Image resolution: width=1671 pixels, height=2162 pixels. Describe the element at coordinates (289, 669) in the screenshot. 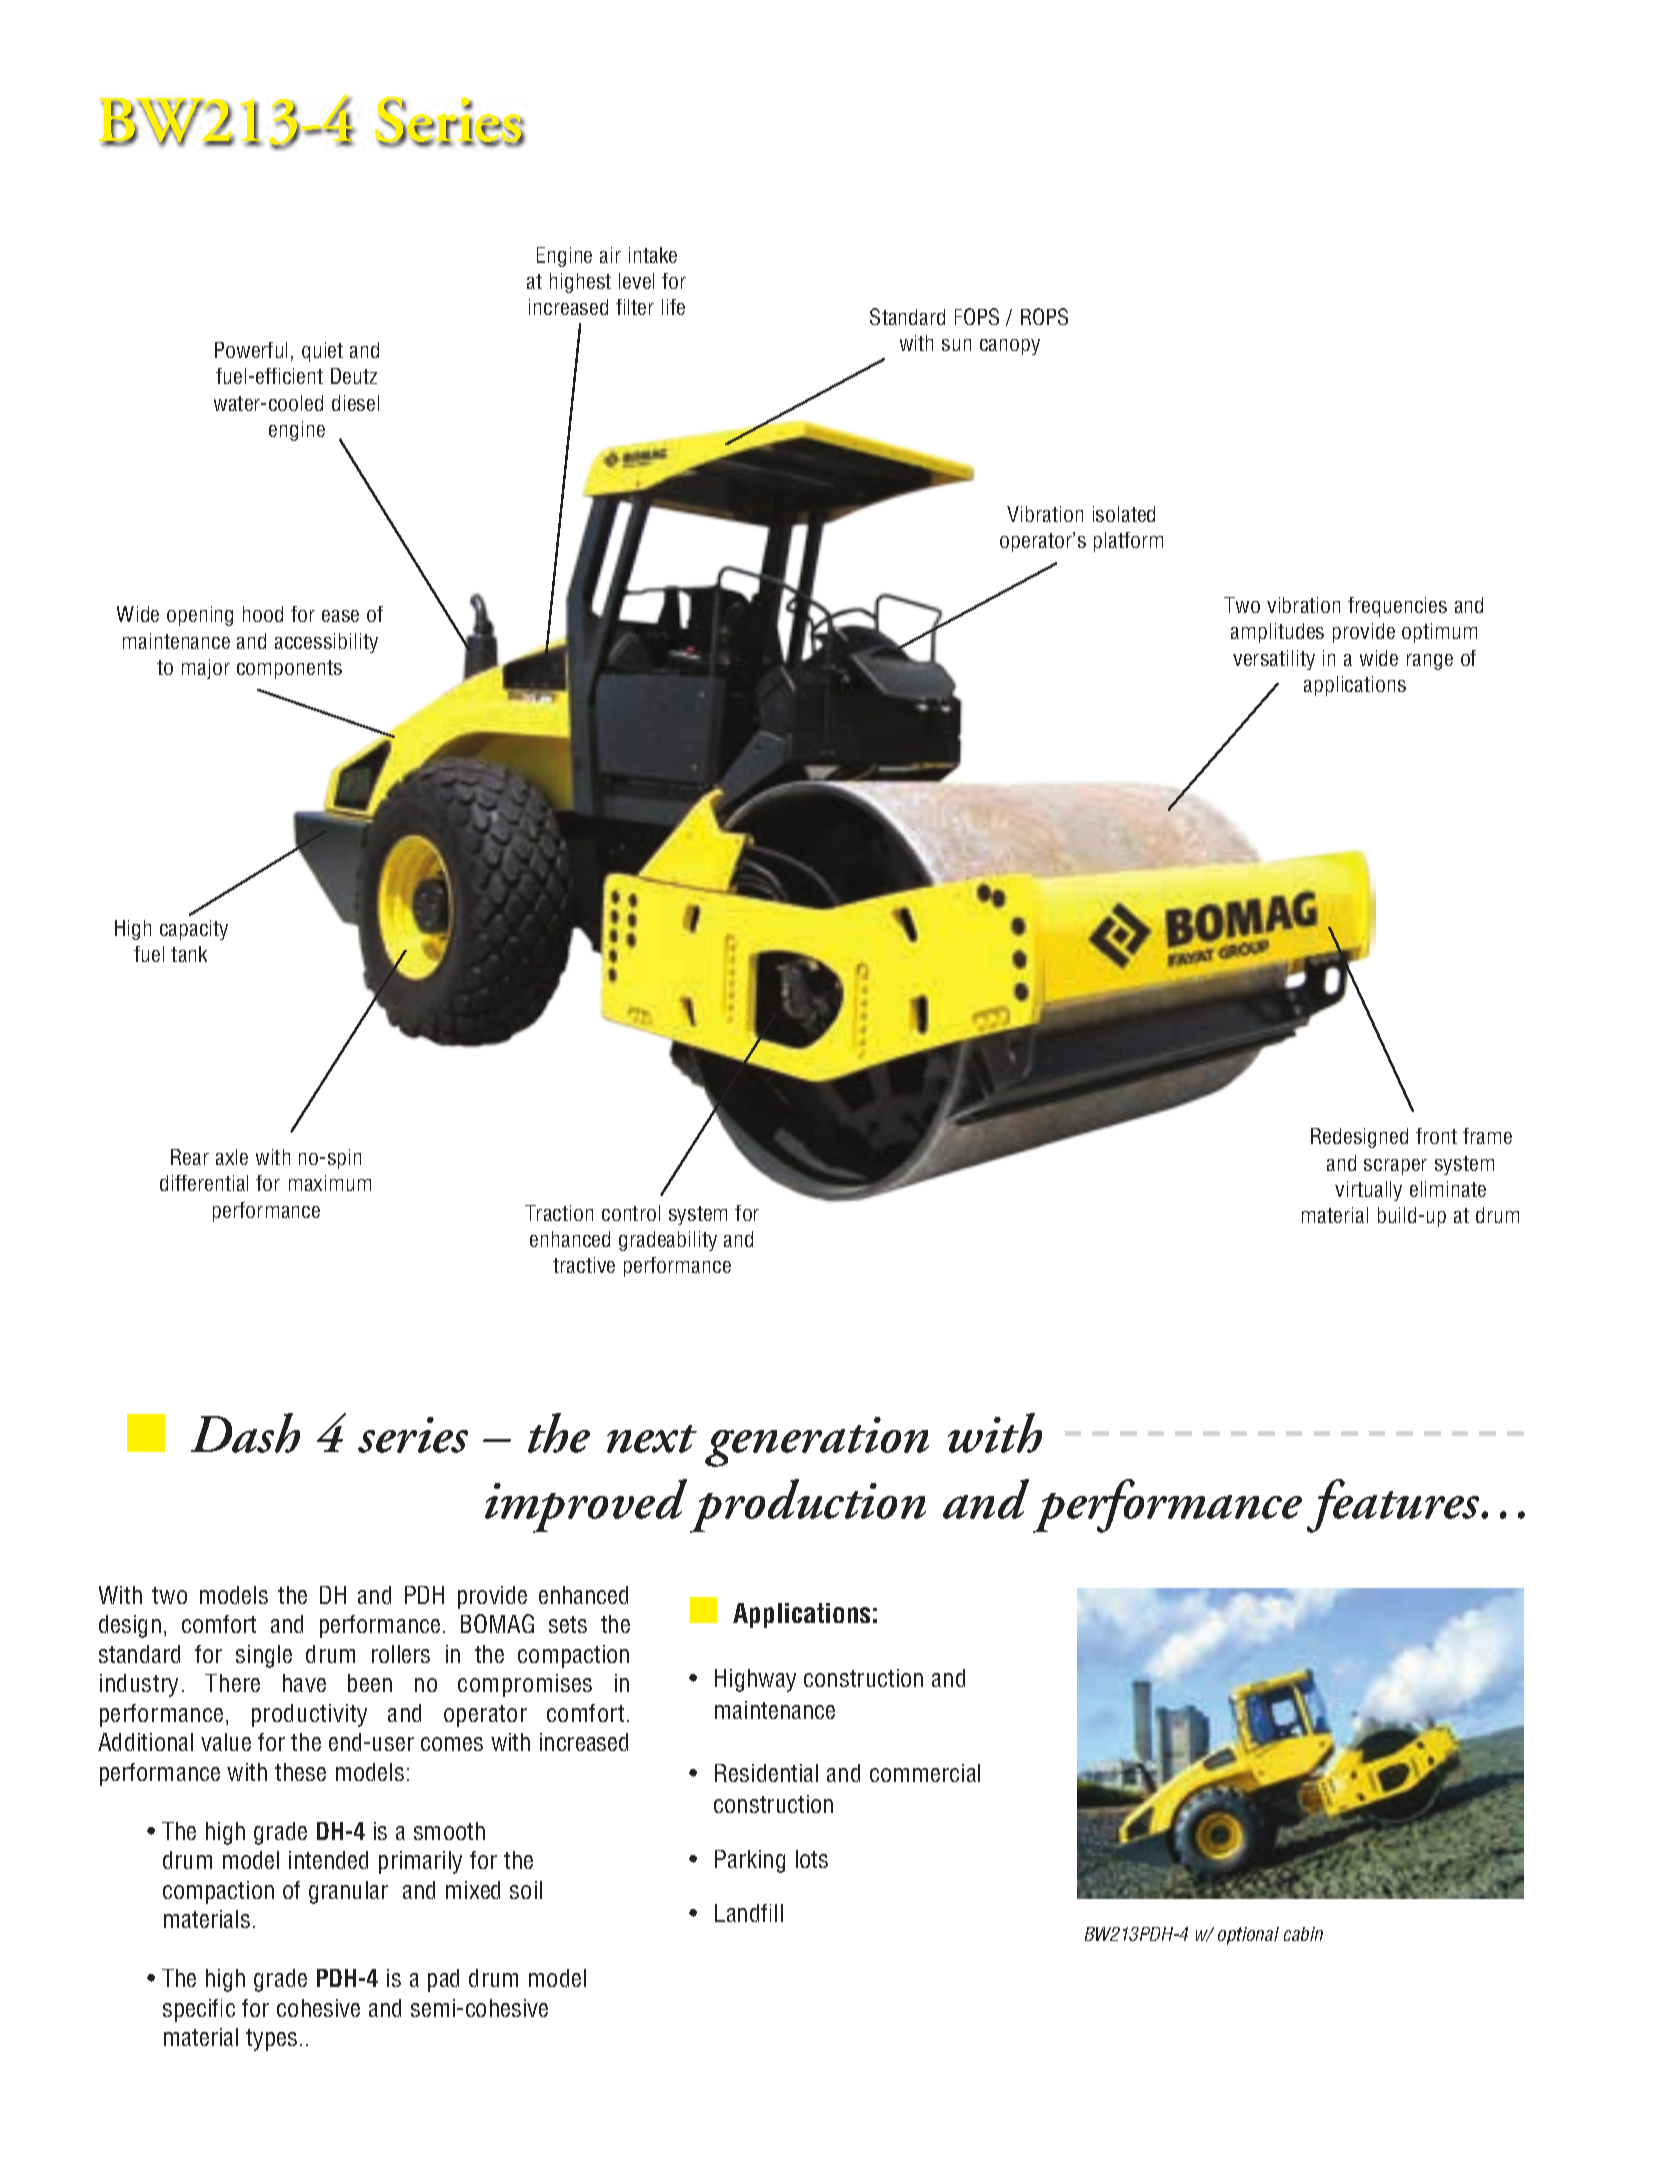

I see `components` at that location.
